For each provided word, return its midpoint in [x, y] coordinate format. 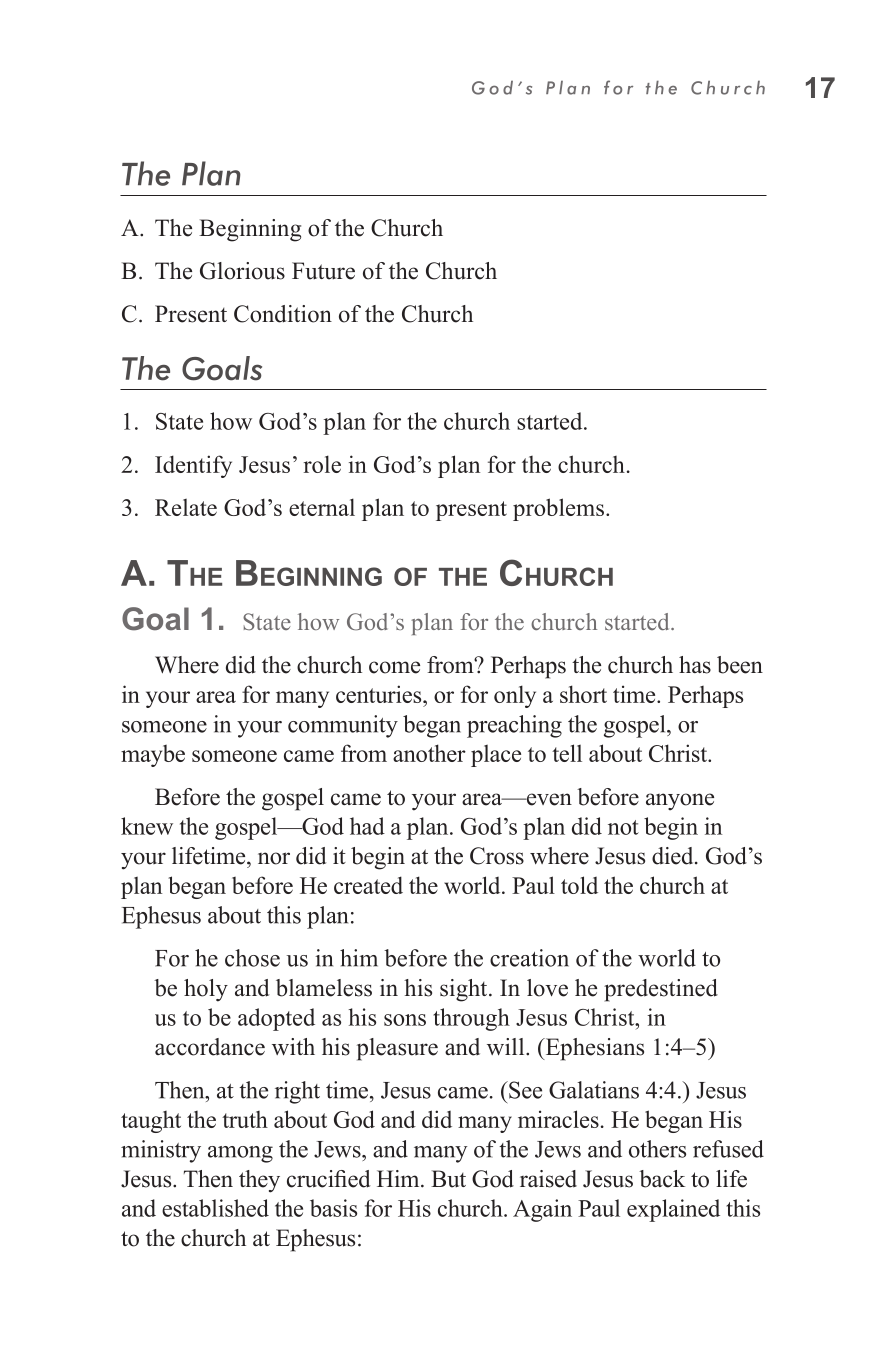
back [662, 1179]
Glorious [242, 271]
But [448, 1179]
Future [323, 271]
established [215, 1208]
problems [558, 509]
